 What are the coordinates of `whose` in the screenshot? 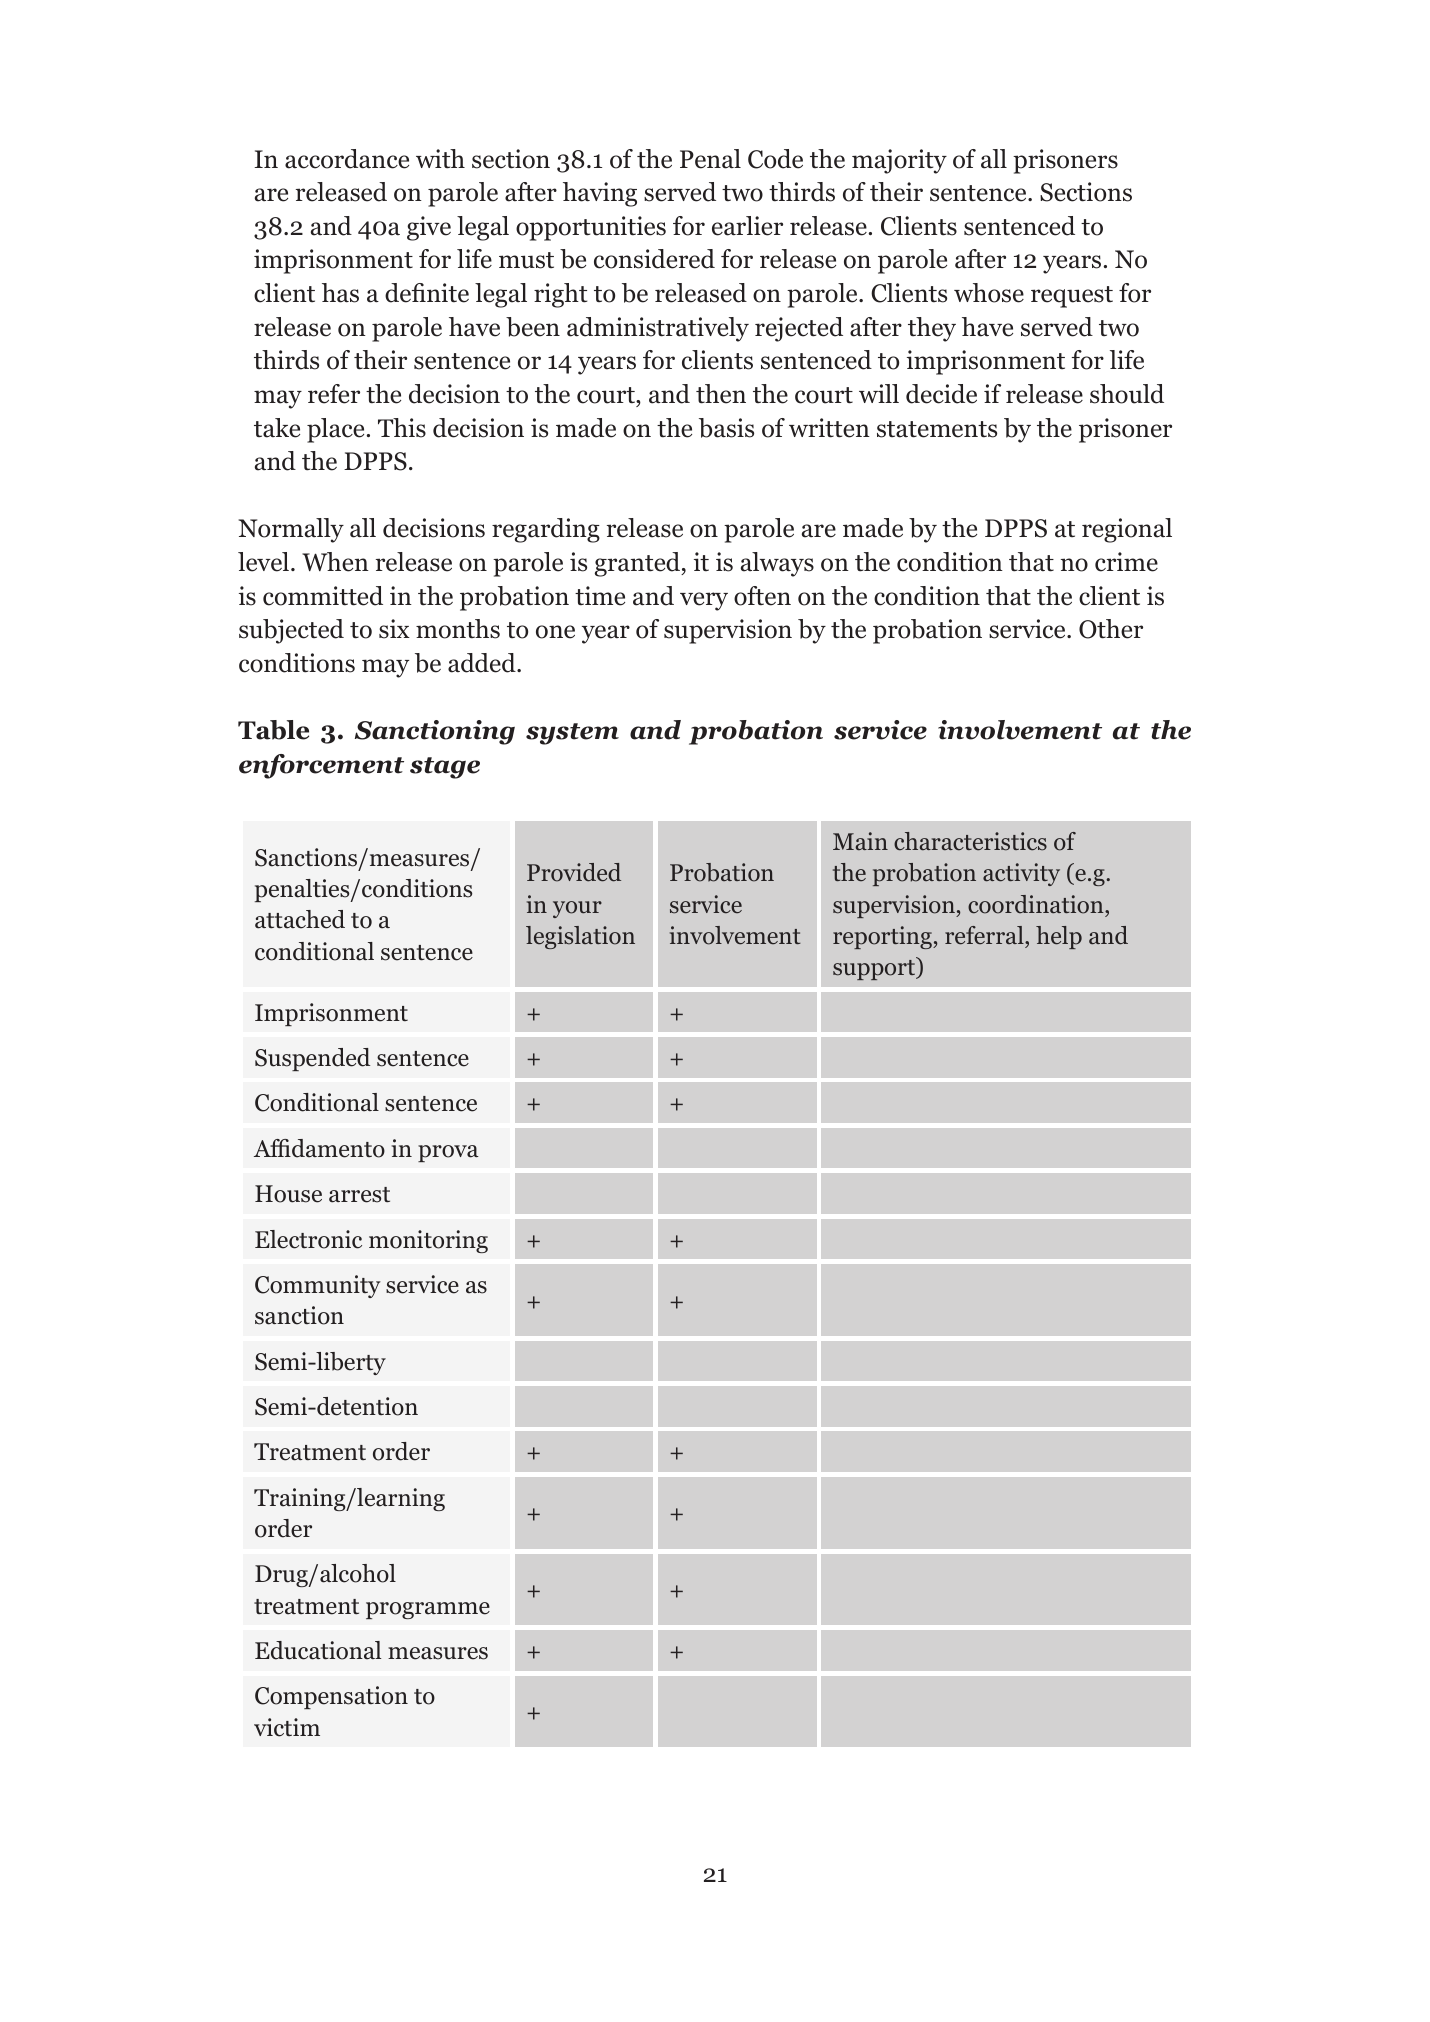 It's located at (989, 293).
